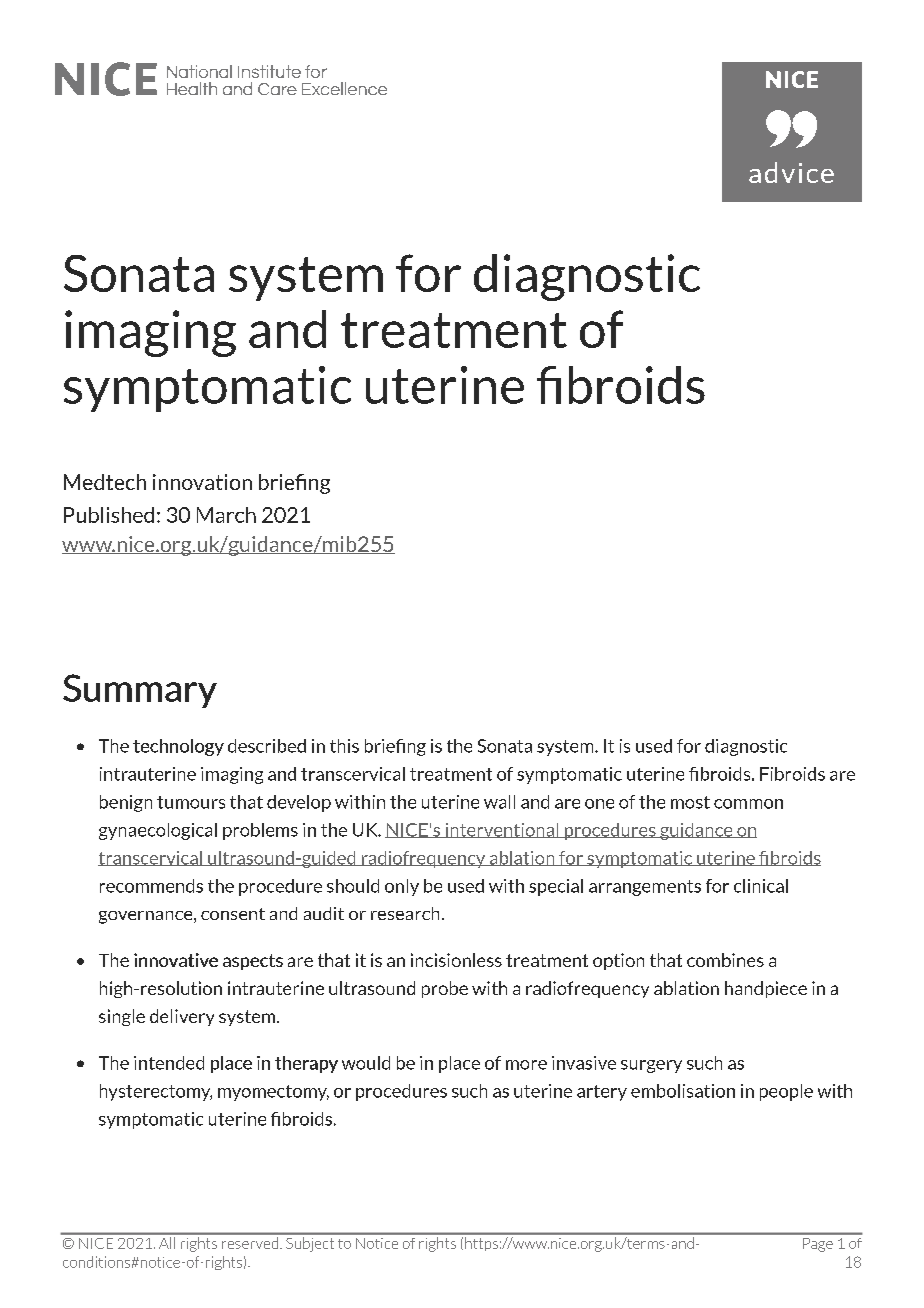 This page has width=924, height=1308. Describe the element at coordinates (109, 515) in the page. I see `Published` at that location.
